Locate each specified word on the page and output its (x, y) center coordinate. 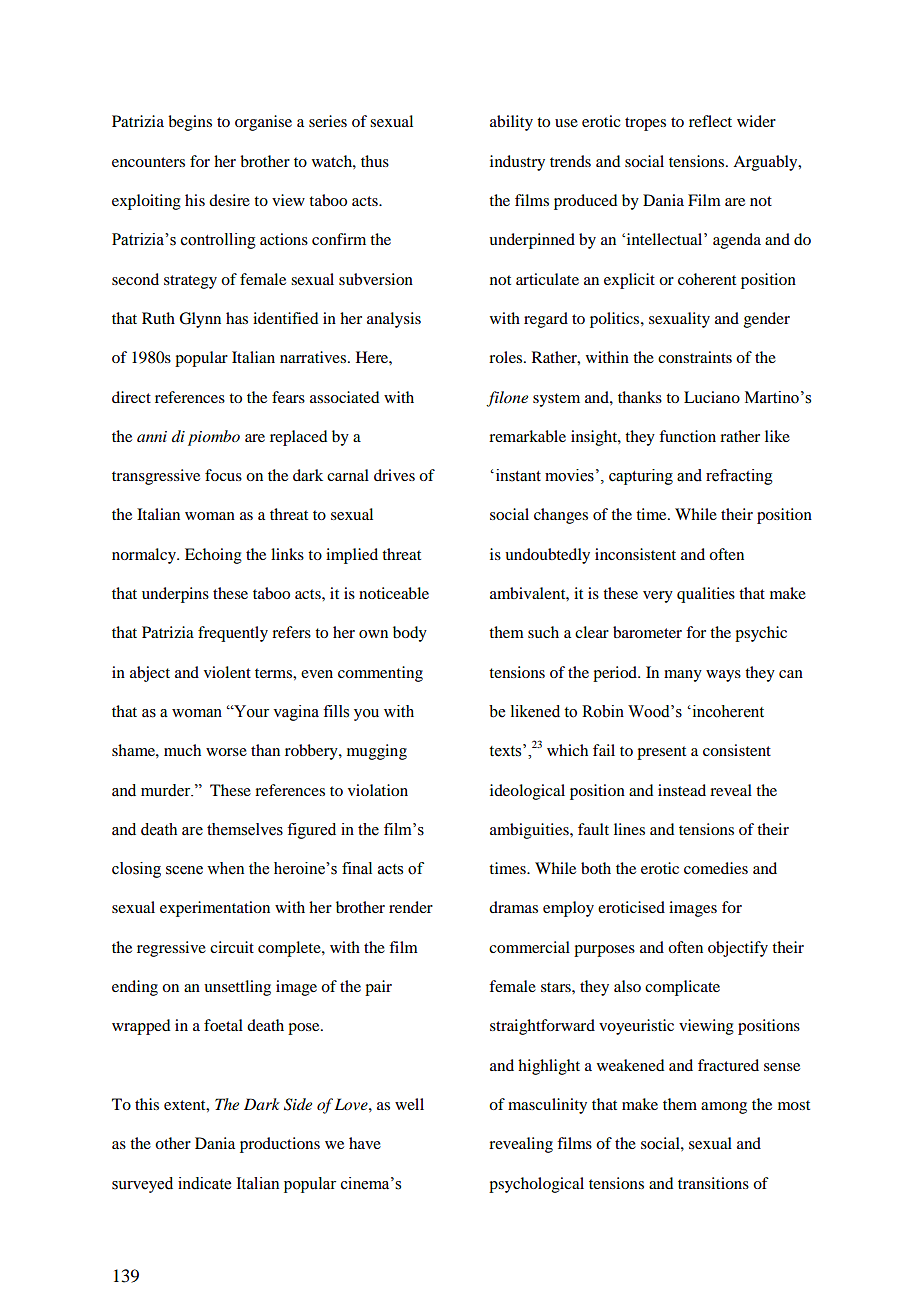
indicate (204, 1183)
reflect (710, 121)
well (409, 1104)
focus (223, 475)
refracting (739, 477)
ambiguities (530, 831)
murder (167, 790)
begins (190, 123)
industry (517, 163)
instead (682, 790)
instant (517, 475)
